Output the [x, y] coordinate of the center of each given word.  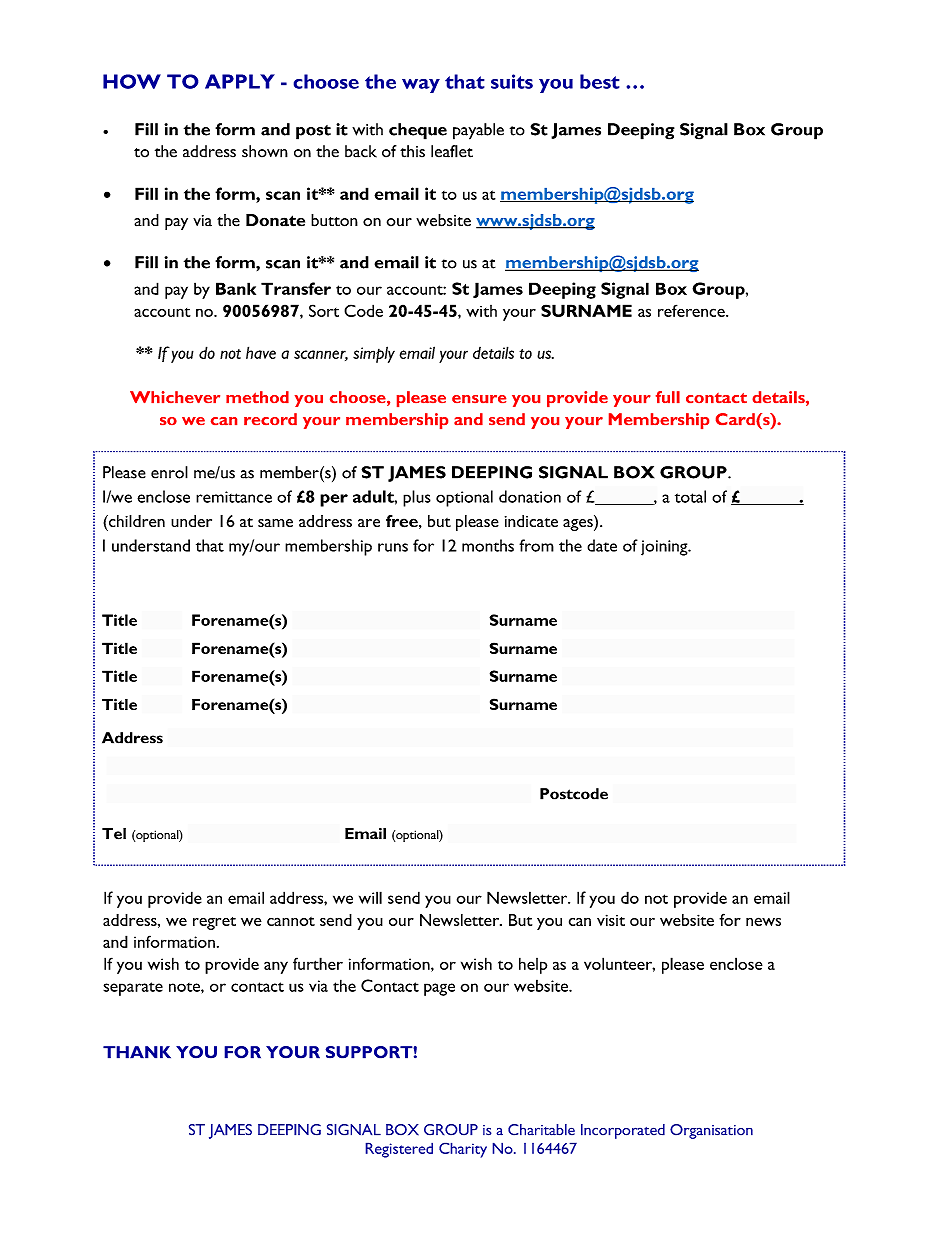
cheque [418, 131]
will [370, 897]
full [668, 397]
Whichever [175, 397]
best [600, 81]
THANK [137, 1052]
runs [393, 547]
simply [374, 354]
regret [214, 923]
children [136, 521]
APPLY [240, 81]
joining [665, 548]
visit [611, 920]
